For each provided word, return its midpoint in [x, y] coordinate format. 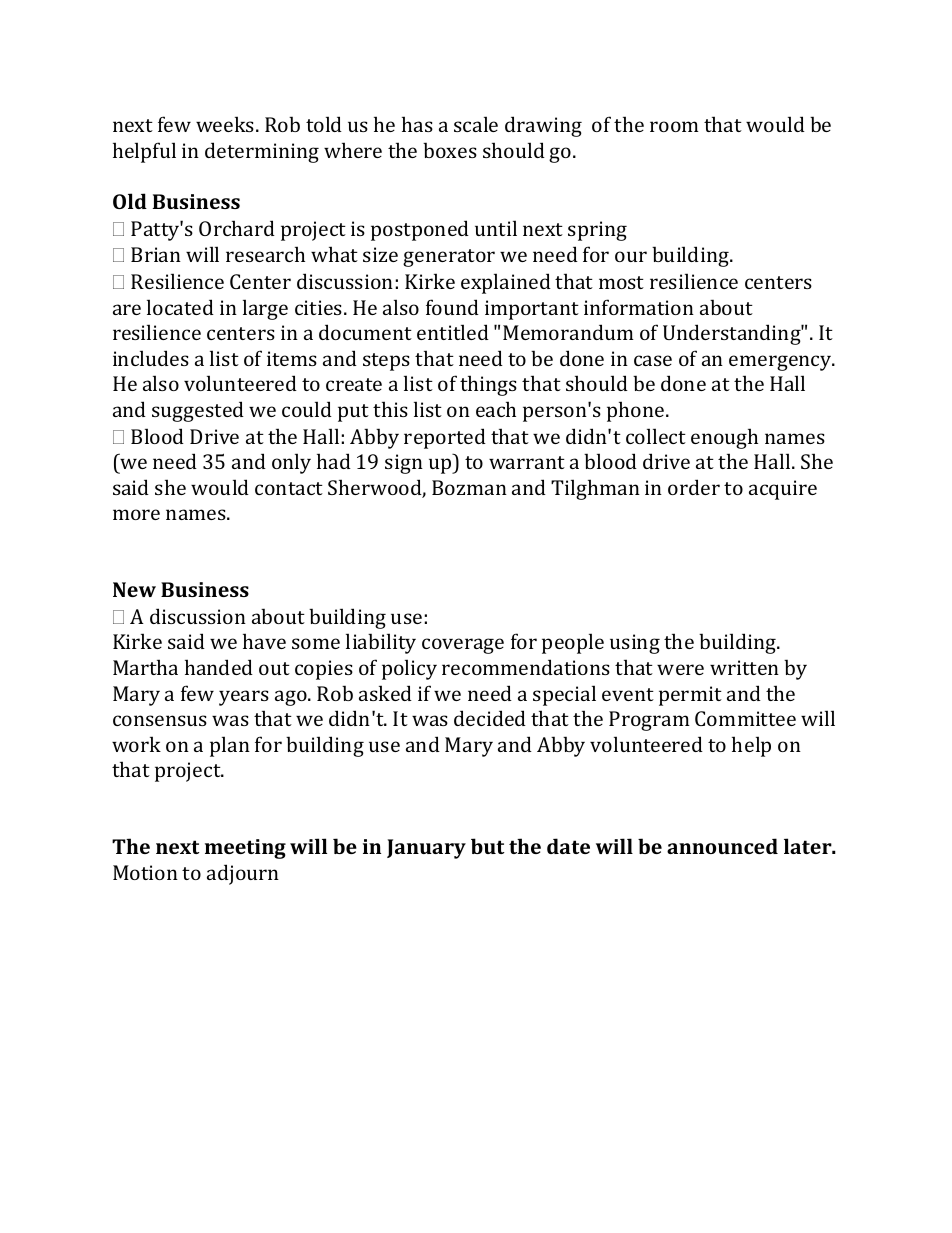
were [680, 669]
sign [404, 464]
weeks [225, 124]
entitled [453, 332]
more [136, 514]
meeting [245, 849]
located [180, 307]
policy [409, 669]
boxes [450, 150]
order [694, 487]
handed [219, 667]
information [639, 307]
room [674, 126]
